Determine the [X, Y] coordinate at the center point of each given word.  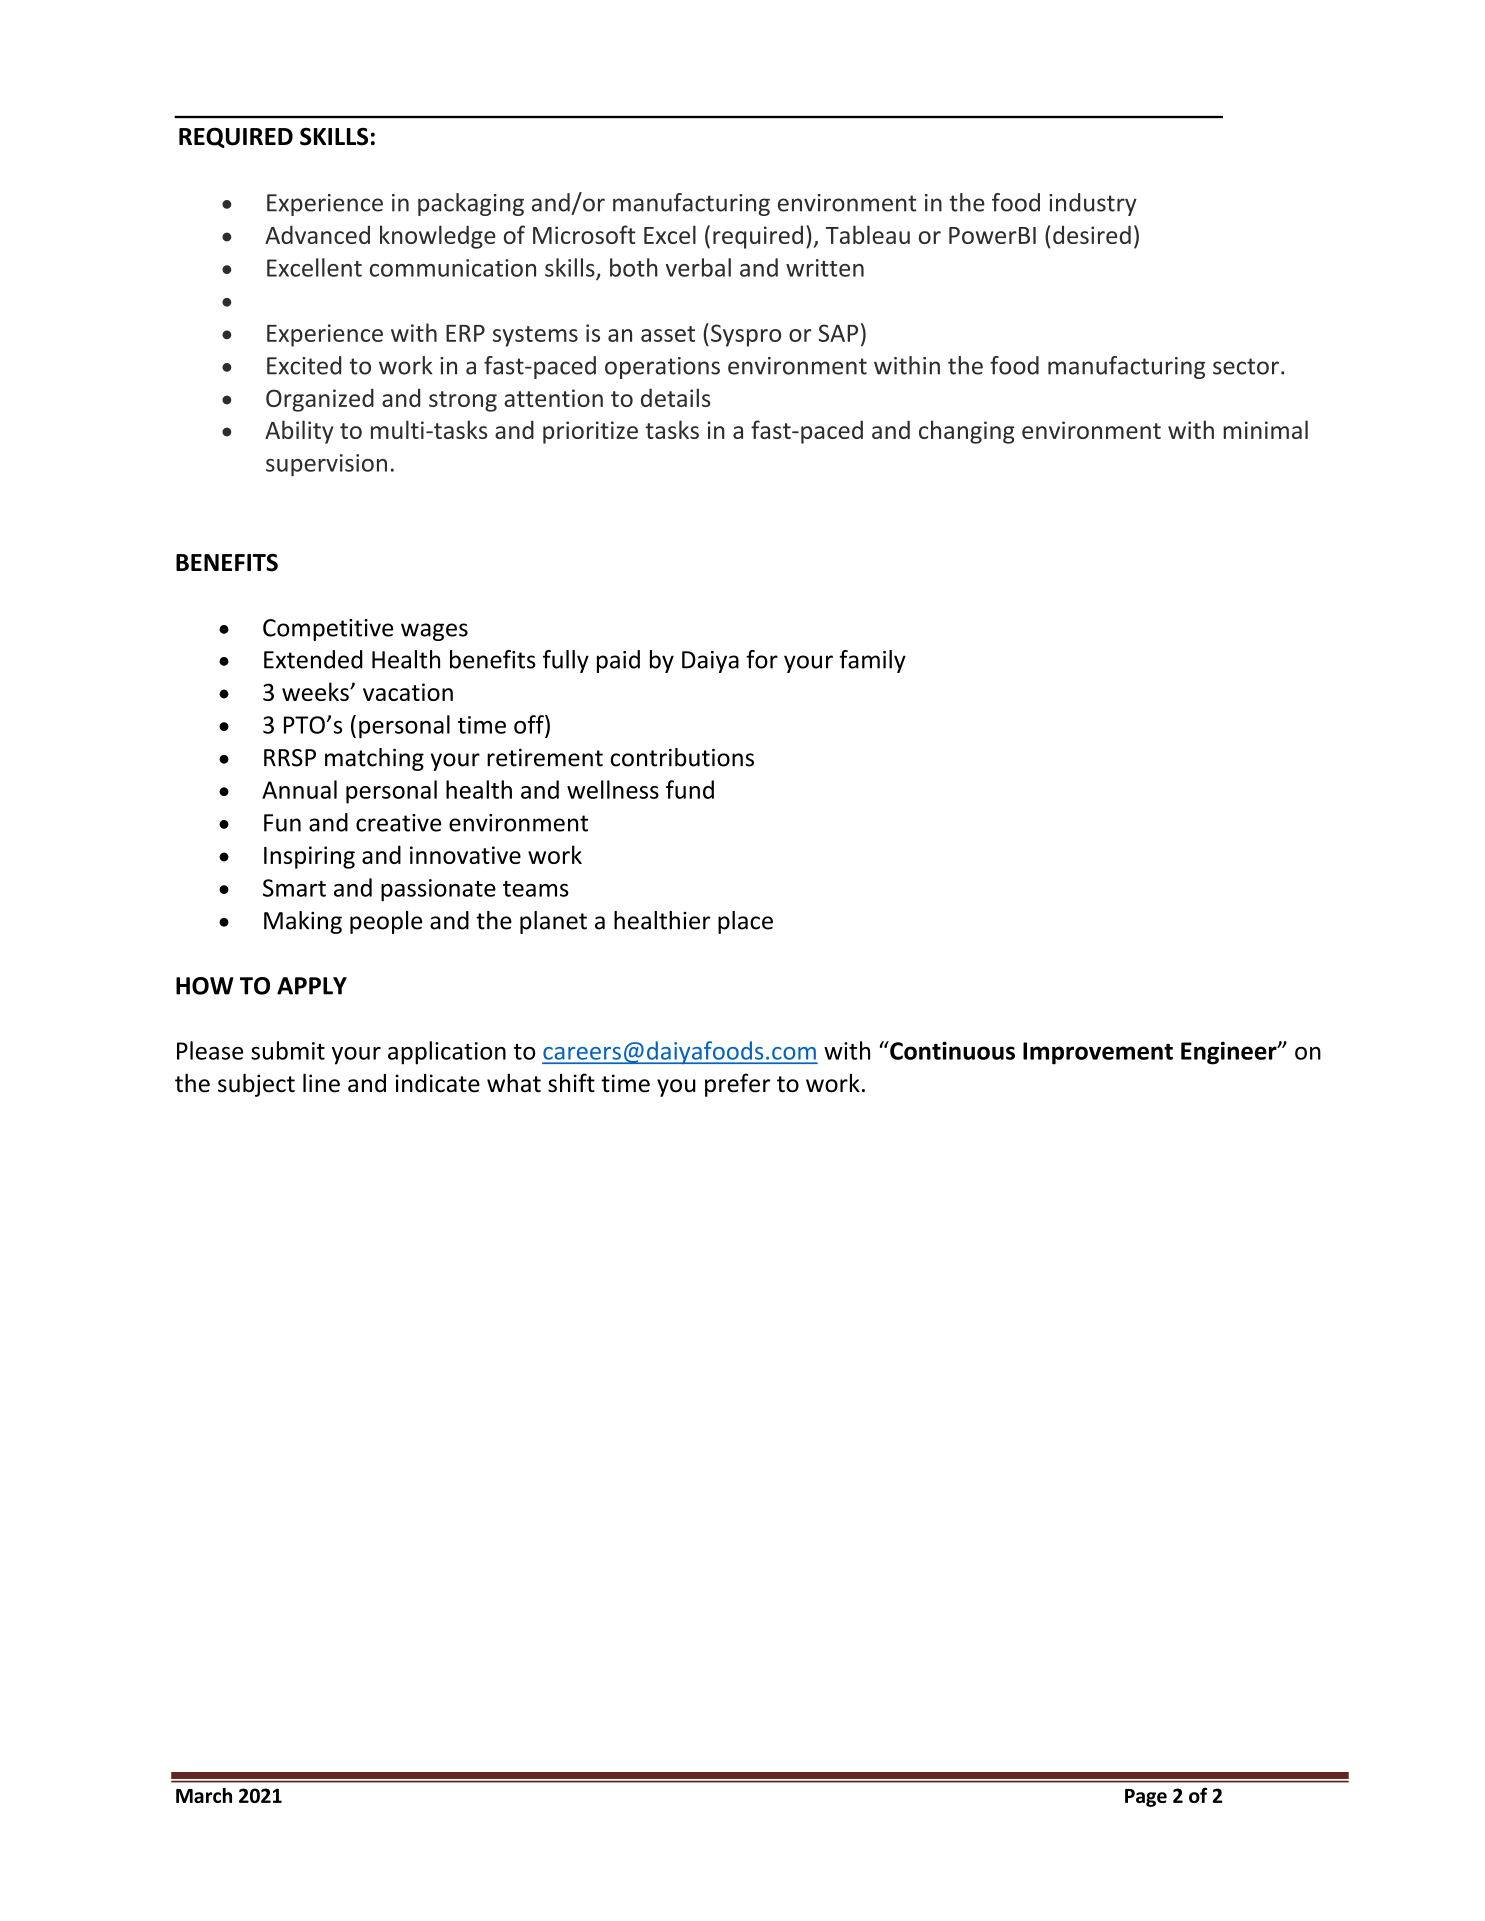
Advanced [317, 234]
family [872, 661]
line [321, 1083]
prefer [737, 1085]
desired [1092, 234]
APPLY [312, 986]
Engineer [1230, 1053]
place [745, 922]
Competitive [328, 630]
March [204, 1795]
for [762, 659]
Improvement [1098, 1053]
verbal [698, 267]
